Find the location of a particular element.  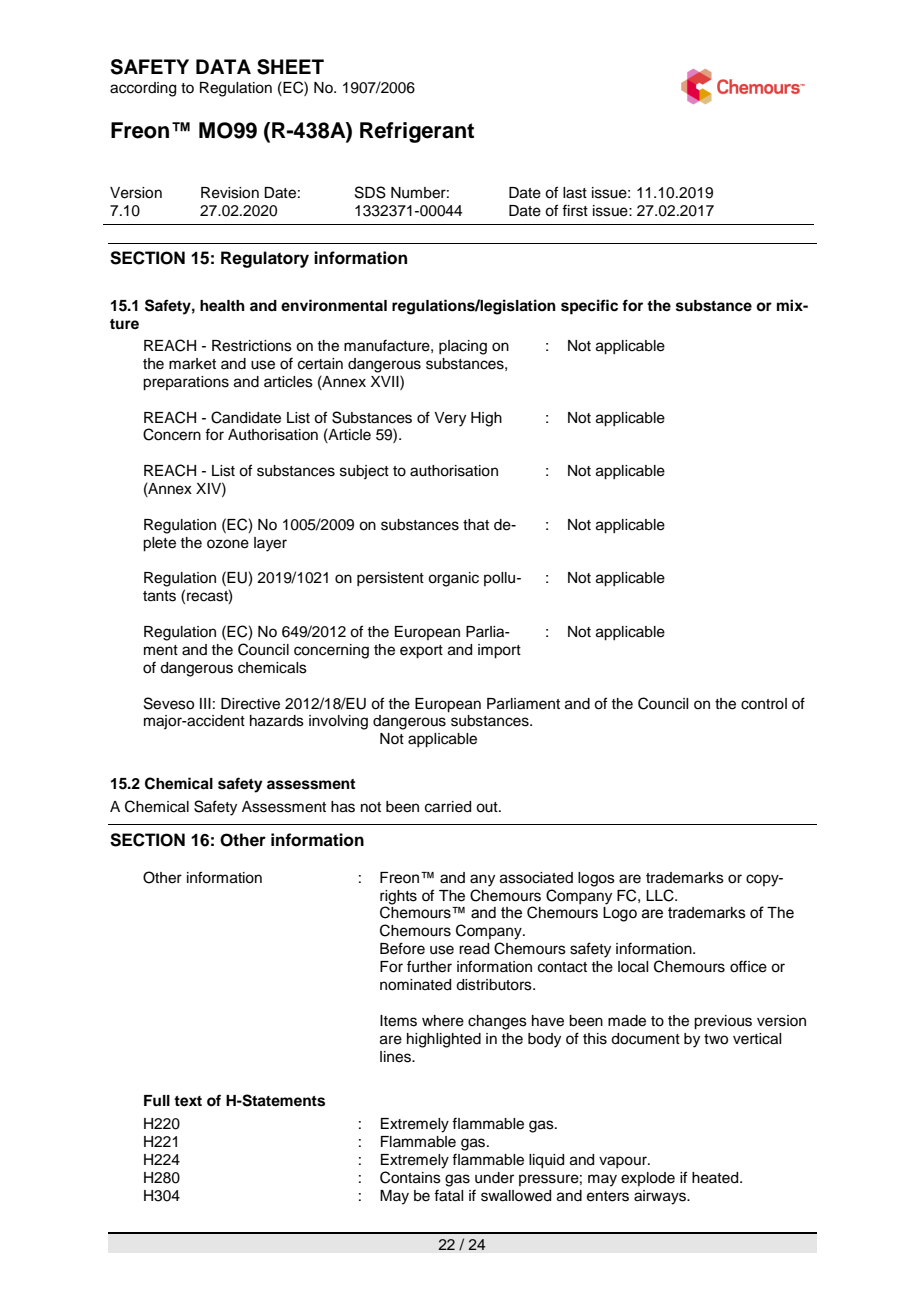

III is located at coordinates (205, 703).
